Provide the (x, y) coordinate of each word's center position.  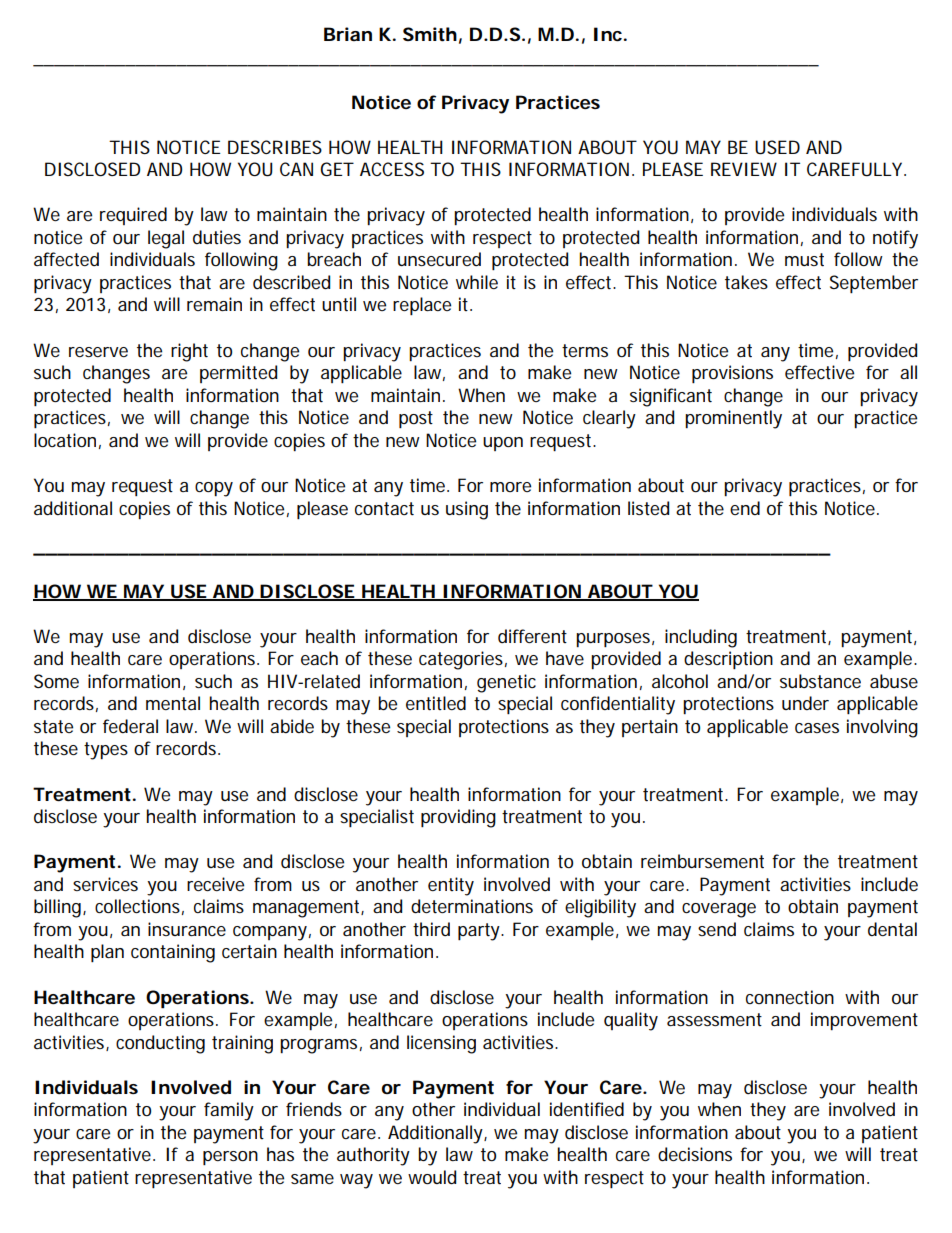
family (229, 1111)
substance (820, 681)
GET (336, 169)
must (804, 260)
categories (461, 660)
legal (166, 239)
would (432, 1177)
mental (173, 703)
